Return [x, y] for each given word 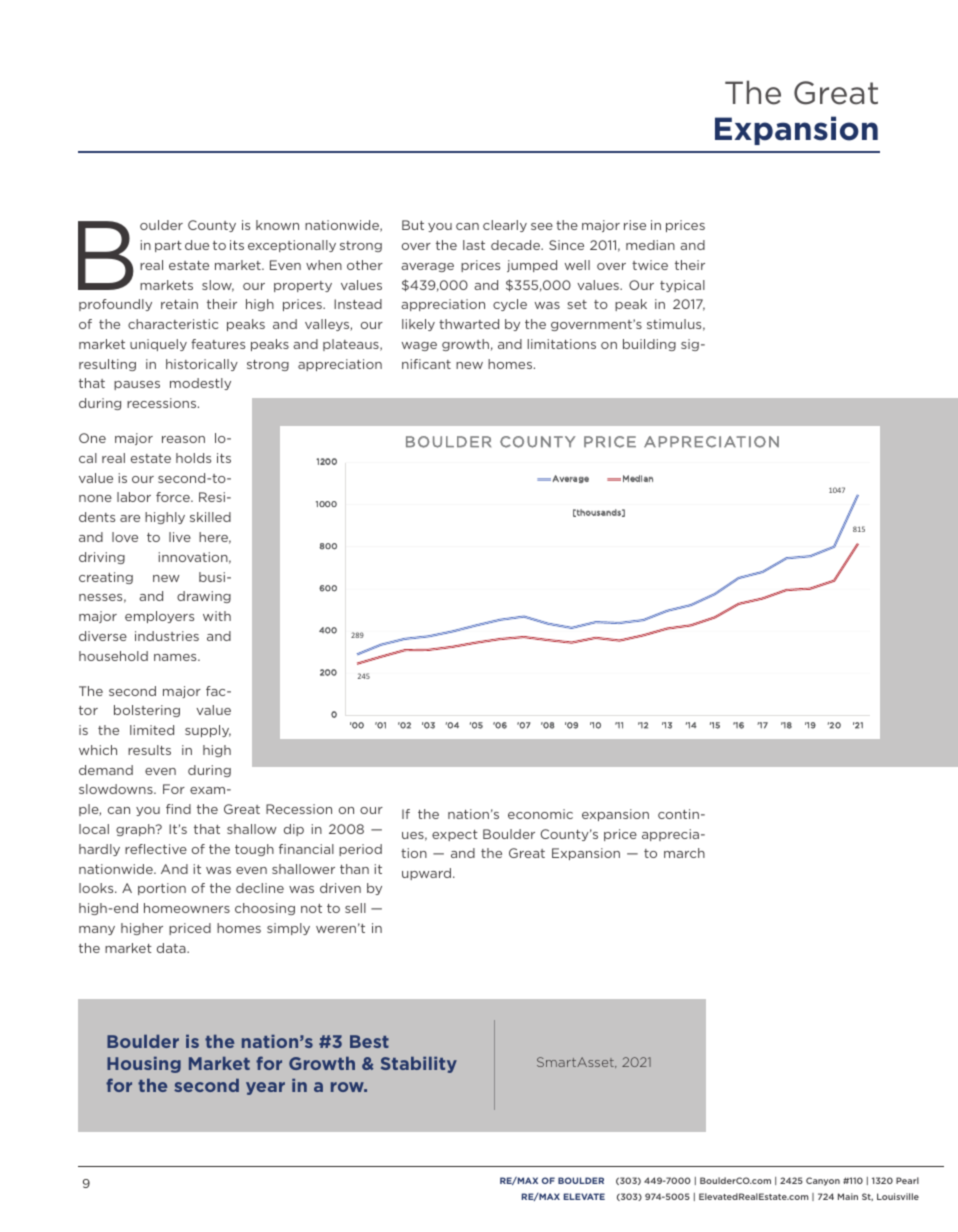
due [197, 245]
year [265, 1088]
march [684, 853]
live [180, 537]
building [649, 345]
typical [682, 286]
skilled [210, 517]
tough [254, 850]
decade [516, 245]
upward [426, 874]
